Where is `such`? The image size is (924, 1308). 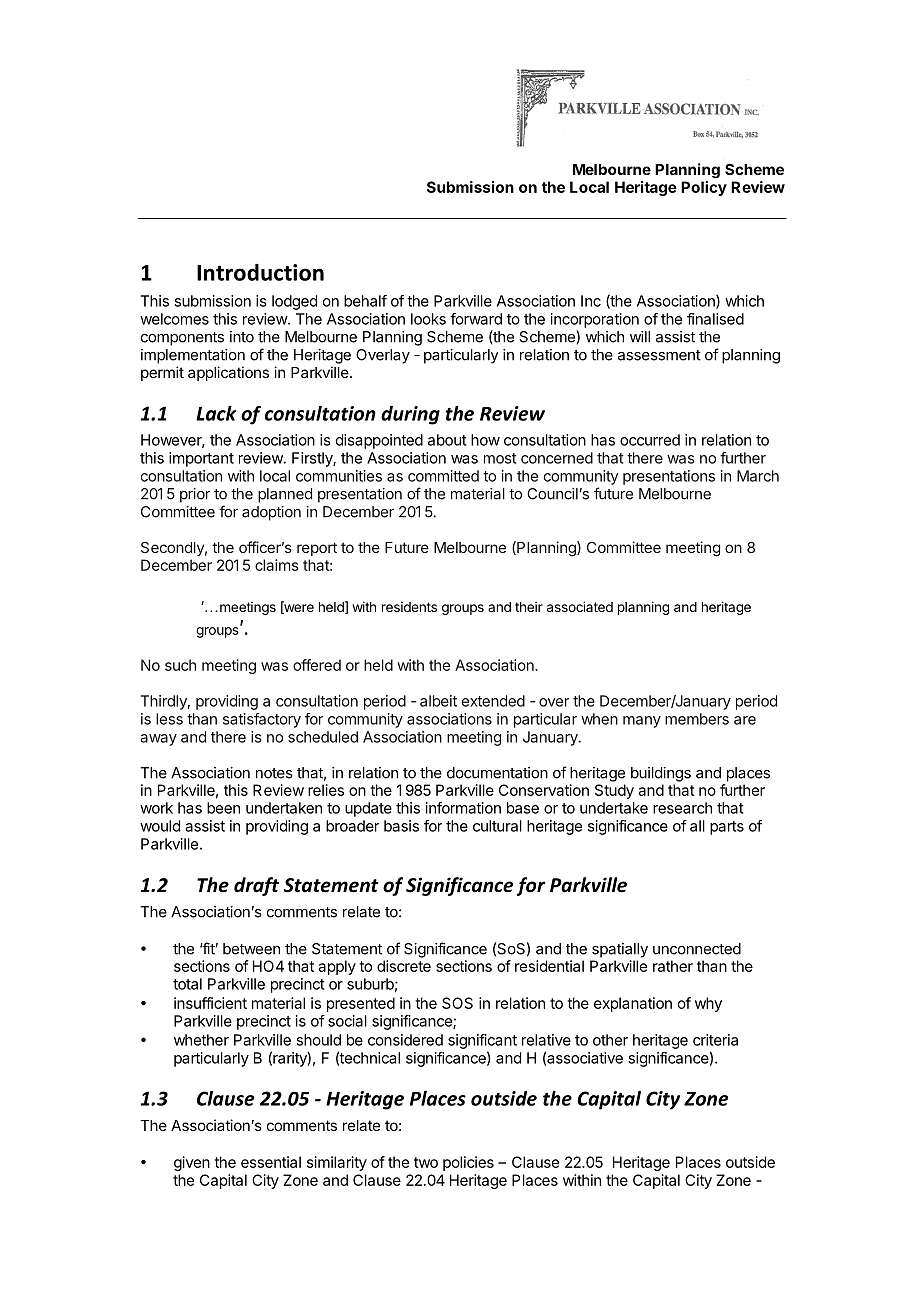
such is located at coordinates (180, 665).
